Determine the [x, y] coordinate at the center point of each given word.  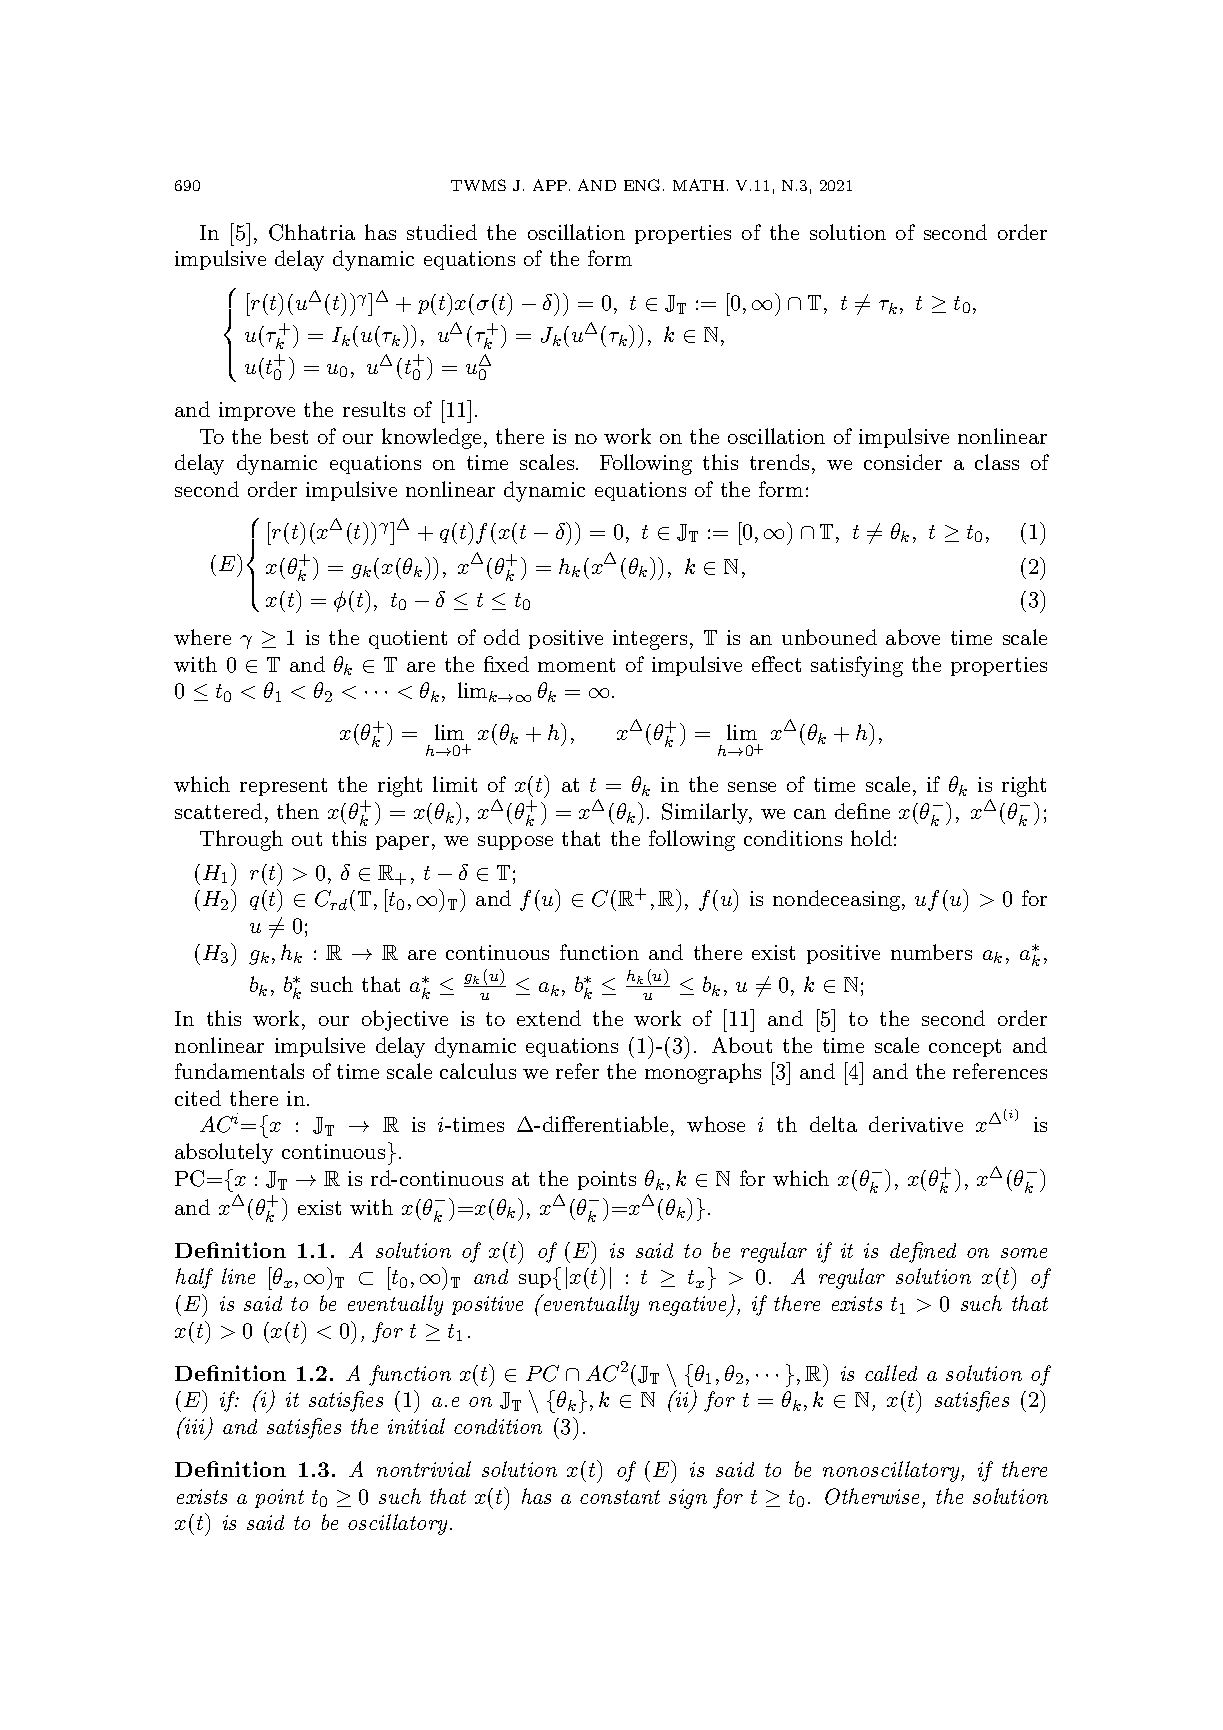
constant [620, 1497]
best [289, 436]
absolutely [224, 1153]
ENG [642, 185]
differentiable [605, 1124]
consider [903, 462]
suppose [515, 843]
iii [193, 1425]
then [298, 811]
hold [871, 838]
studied [442, 232]
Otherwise [872, 1496]
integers [650, 640]
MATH [698, 185]
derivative [916, 1124]
